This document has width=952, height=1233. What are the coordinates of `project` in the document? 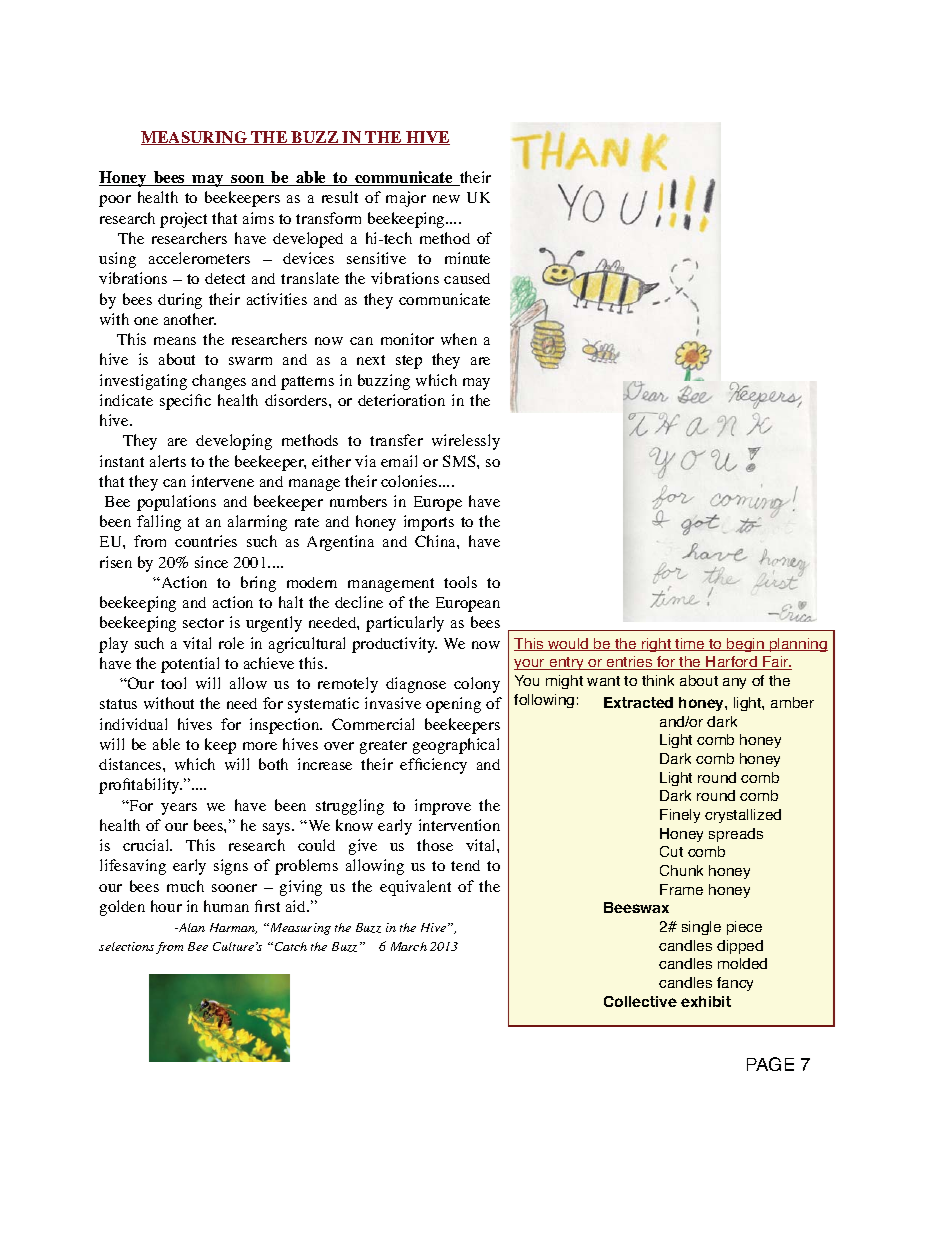 It's located at (183, 220).
